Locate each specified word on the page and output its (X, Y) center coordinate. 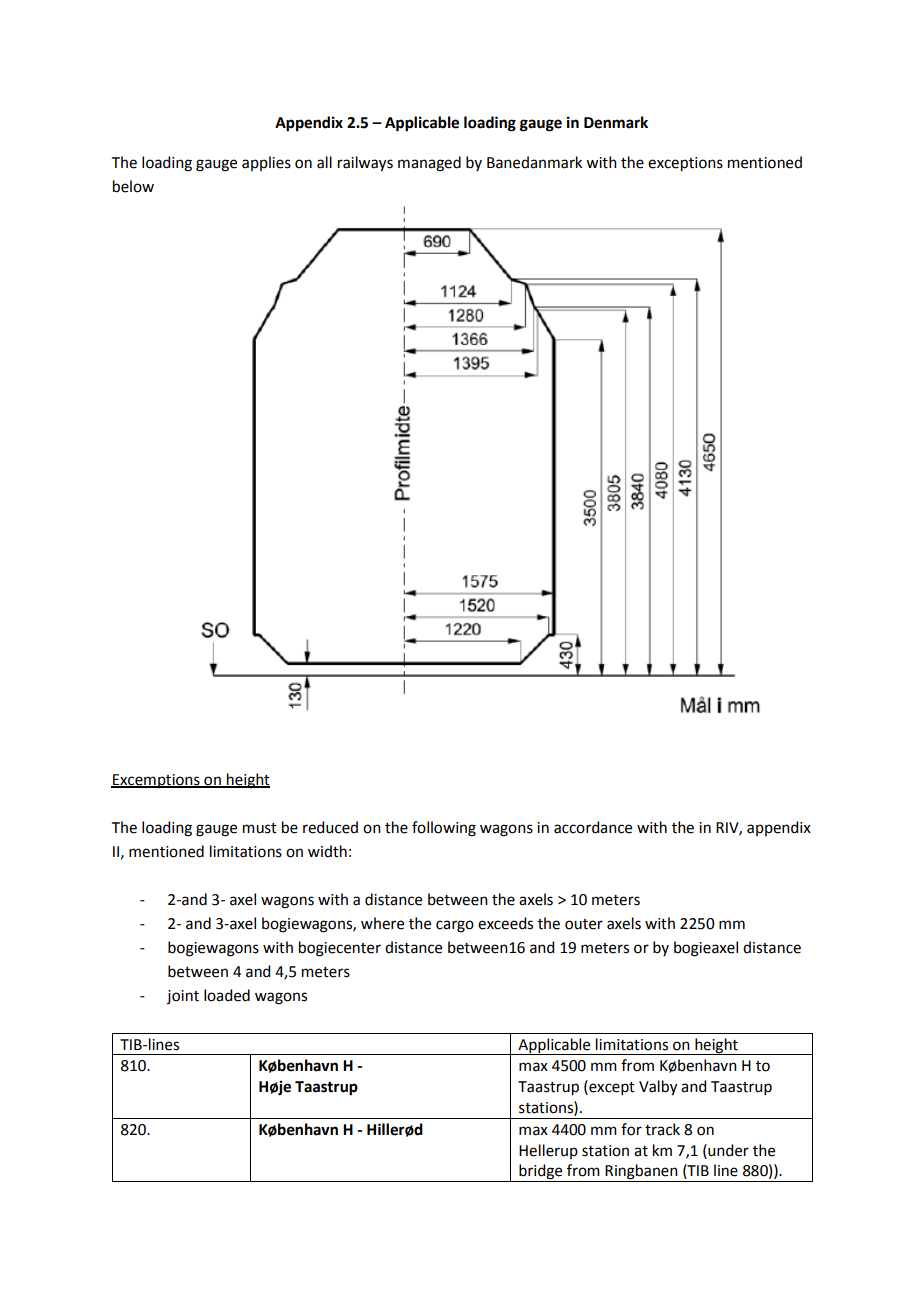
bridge (541, 1173)
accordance (593, 827)
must (260, 828)
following (444, 829)
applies (266, 163)
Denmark (616, 122)
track (662, 1129)
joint (183, 997)
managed (429, 164)
